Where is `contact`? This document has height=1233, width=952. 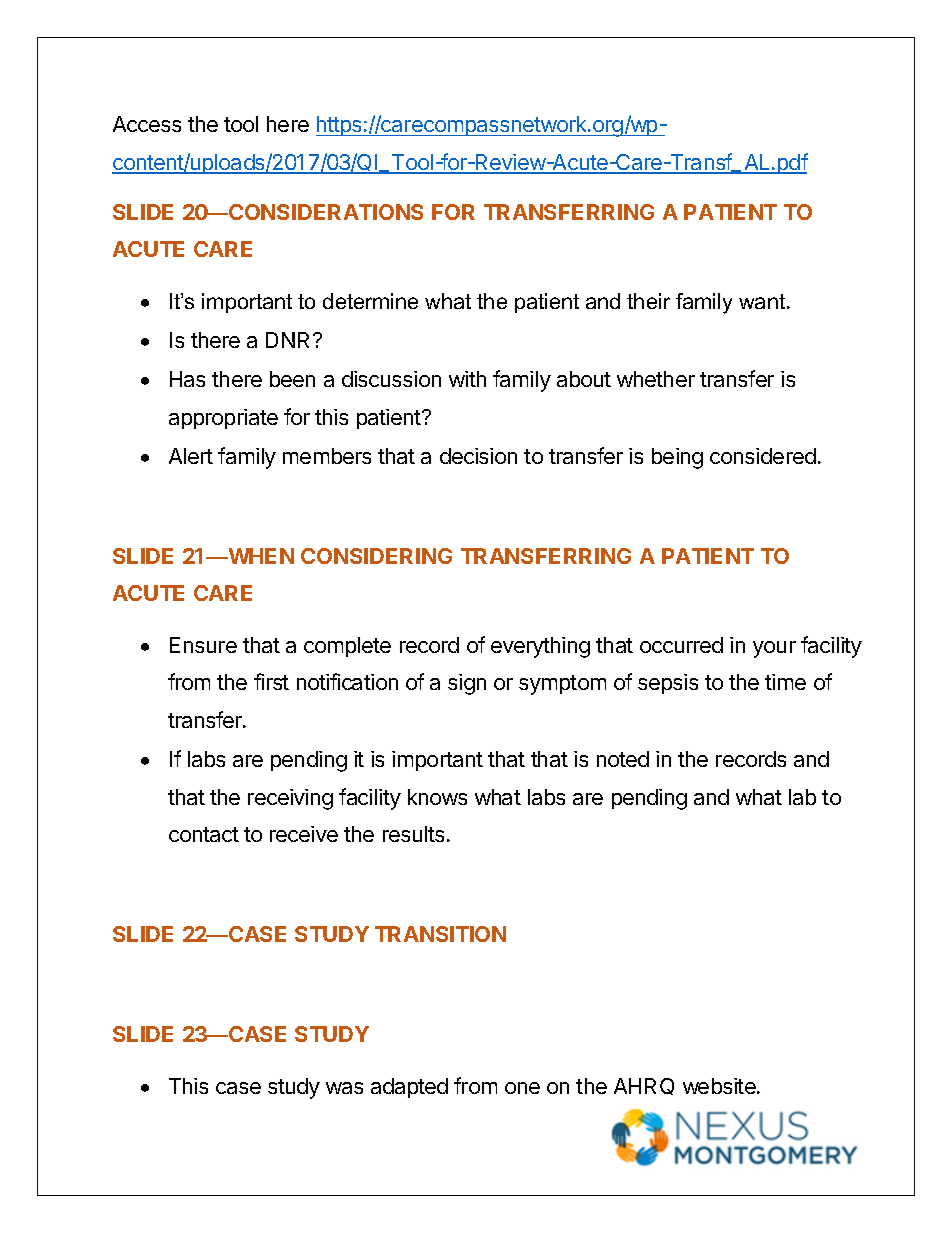
contact is located at coordinates (204, 834).
